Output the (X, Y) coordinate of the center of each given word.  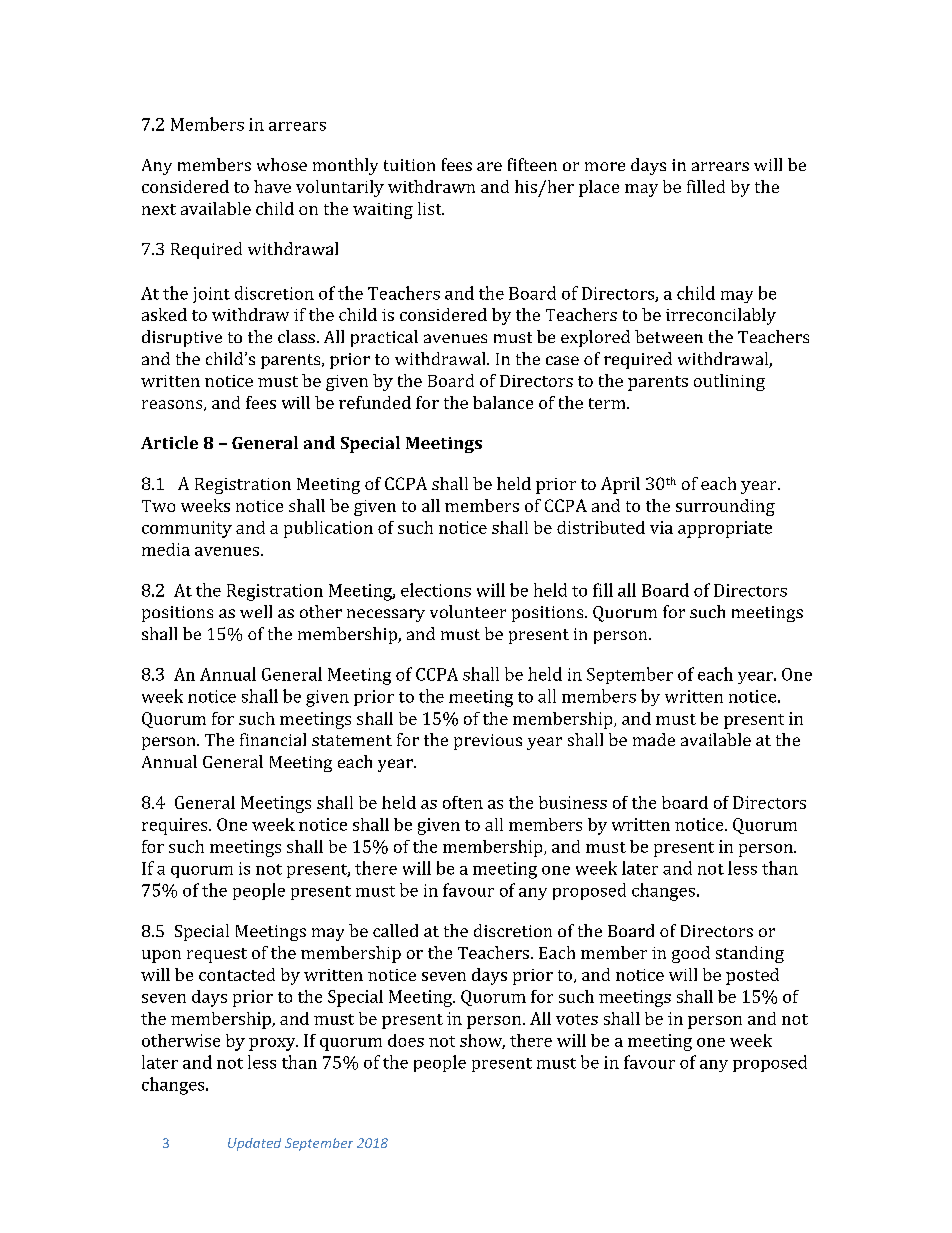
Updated (254, 1144)
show (482, 1041)
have (272, 186)
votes (577, 1019)
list (431, 208)
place (599, 188)
